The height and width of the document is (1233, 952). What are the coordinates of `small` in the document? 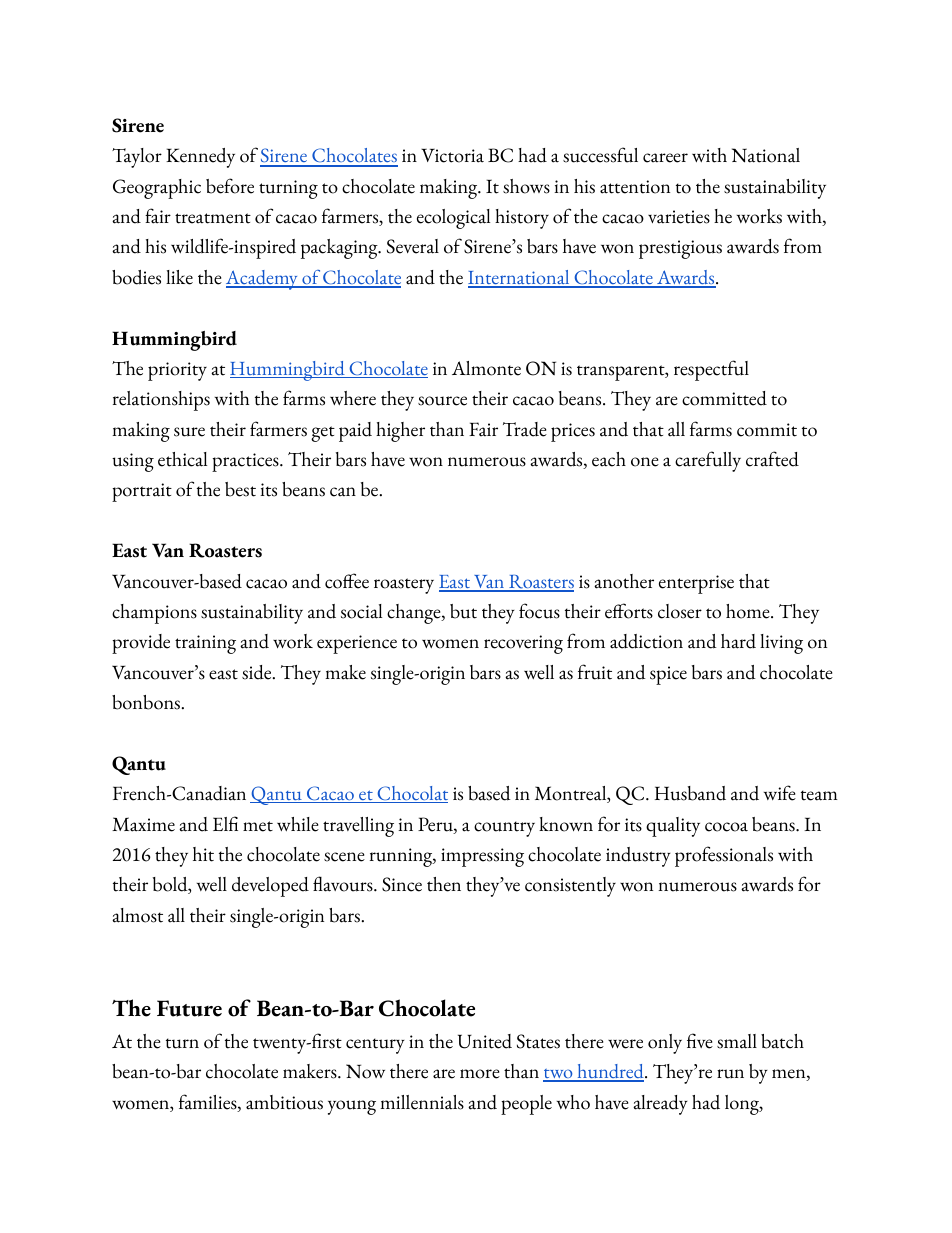 It's located at (737, 1041).
